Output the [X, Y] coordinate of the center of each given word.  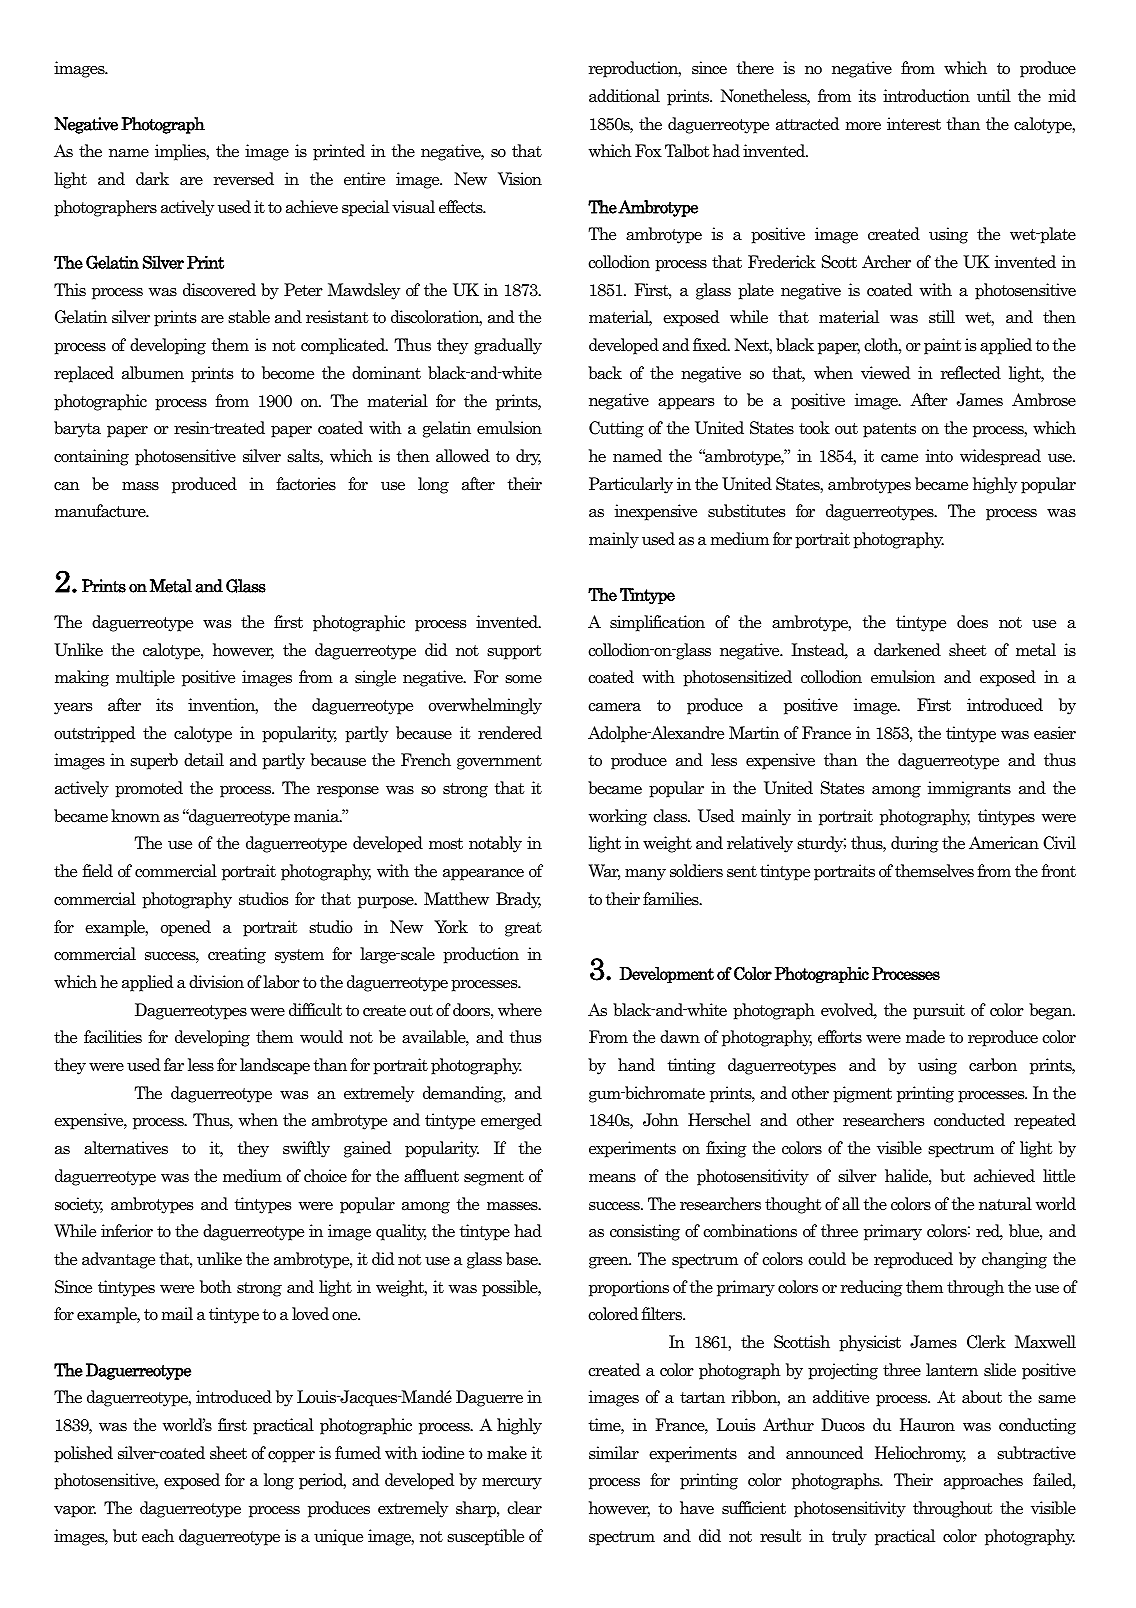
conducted [969, 1120]
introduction [926, 96]
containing [91, 457]
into [939, 455]
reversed [244, 179]
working [618, 817]
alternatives [126, 1148]
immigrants [969, 789]
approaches [983, 1481]
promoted [149, 789]
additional [624, 96]
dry [528, 457]
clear [524, 1508]
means [612, 1178]
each [158, 1536]
